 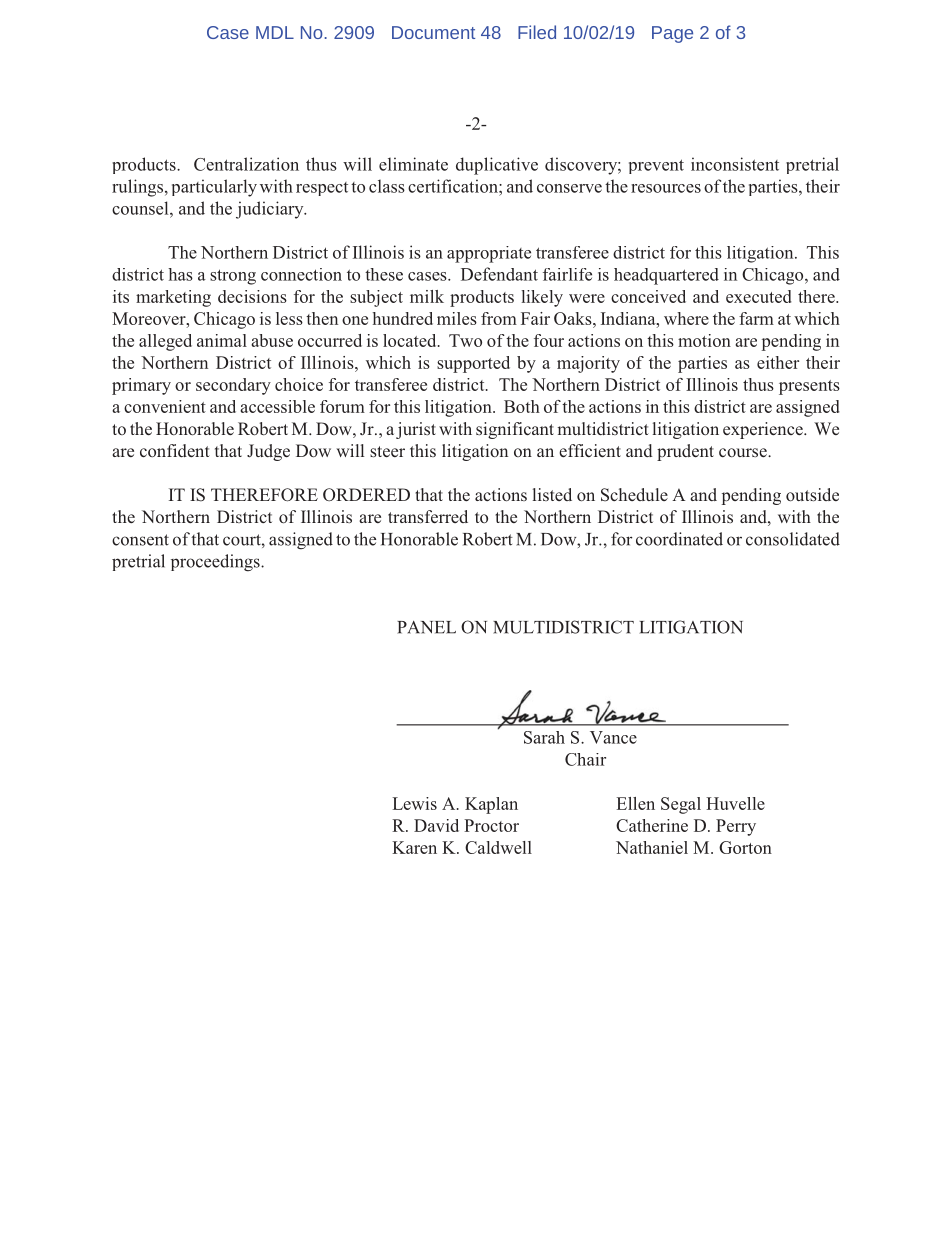 What do you see at coordinates (515, 430) in the screenshot?
I see `significant` at bounding box center [515, 430].
